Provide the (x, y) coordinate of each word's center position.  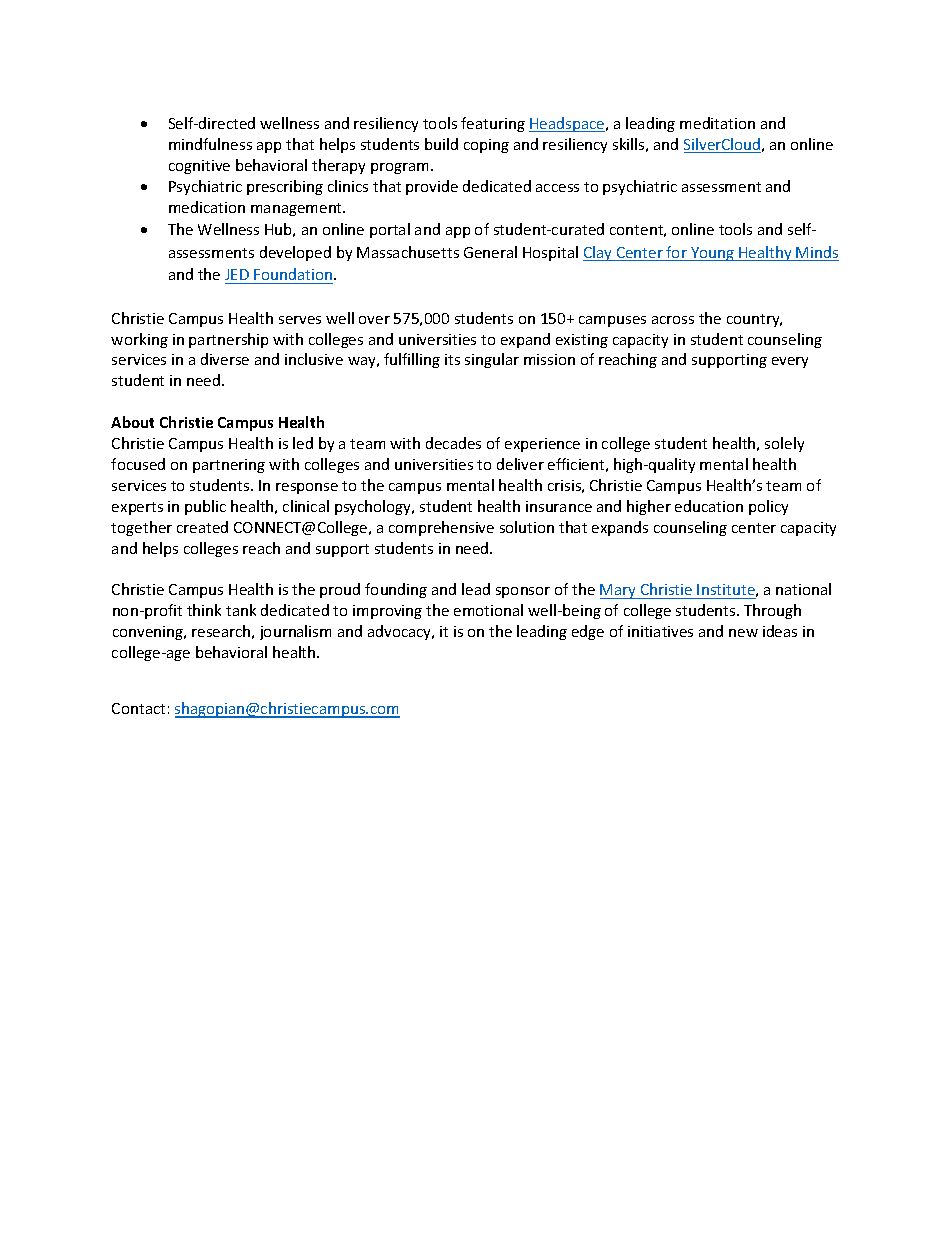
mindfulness (210, 144)
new (743, 633)
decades (453, 443)
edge (588, 632)
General (490, 252)
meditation (717, 123)
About (132, 422)
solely (784, 444)
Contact (138, 708)
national (803, 589)
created (202, 527)
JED (237, 274)
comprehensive (441, 528)
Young (712, 254)
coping (486, 146)
